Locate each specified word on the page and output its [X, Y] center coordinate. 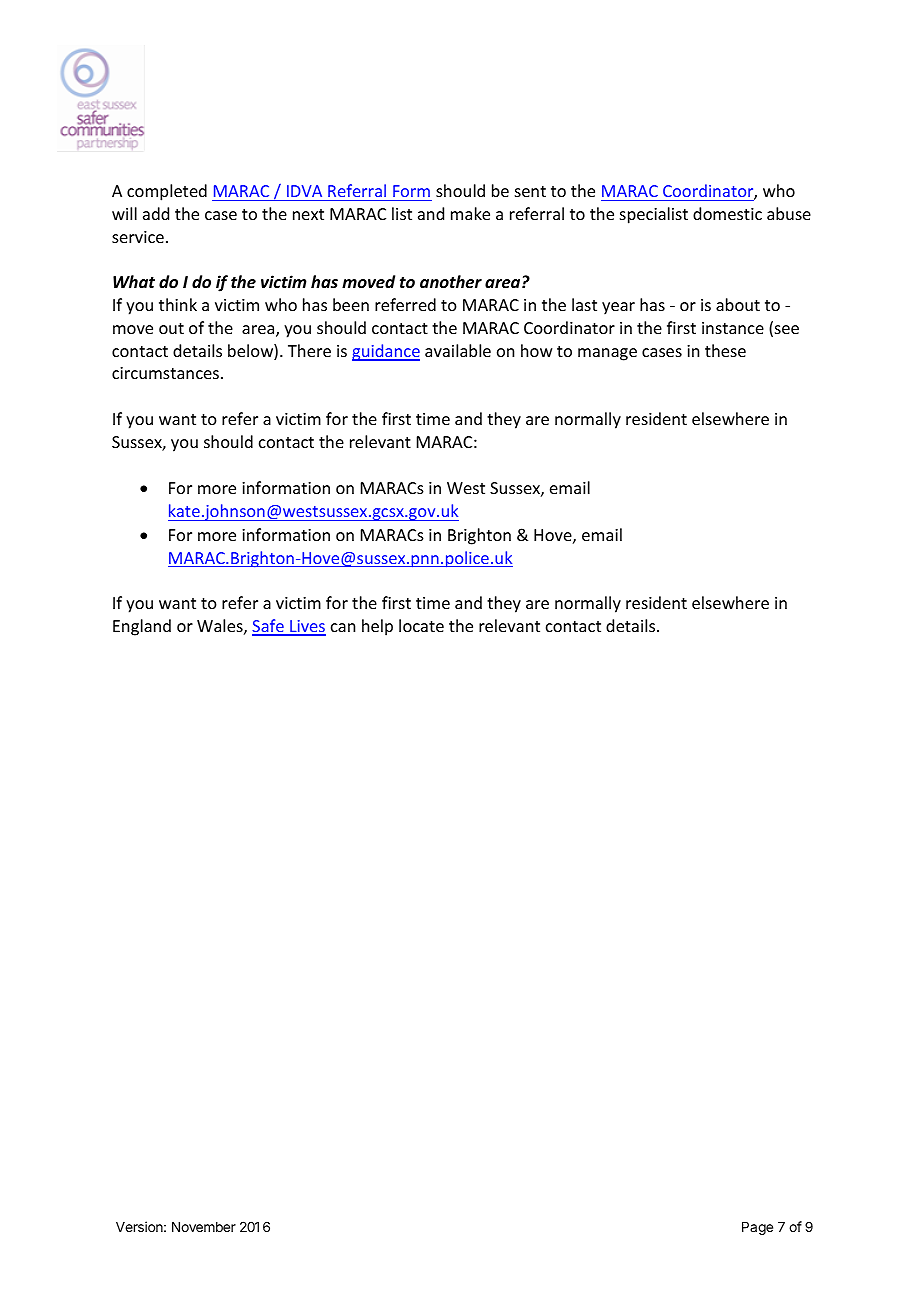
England [142, 627]
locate [421, 625]
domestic [727, 213]
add [156, 213]
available [458, 350]
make [470, 213]
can [343, 627]
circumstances [165, 373]
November [204, 1227]
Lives [307, 627]
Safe [269, 627]
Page [757, 1228]
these [725, 350]
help [377, 627]
